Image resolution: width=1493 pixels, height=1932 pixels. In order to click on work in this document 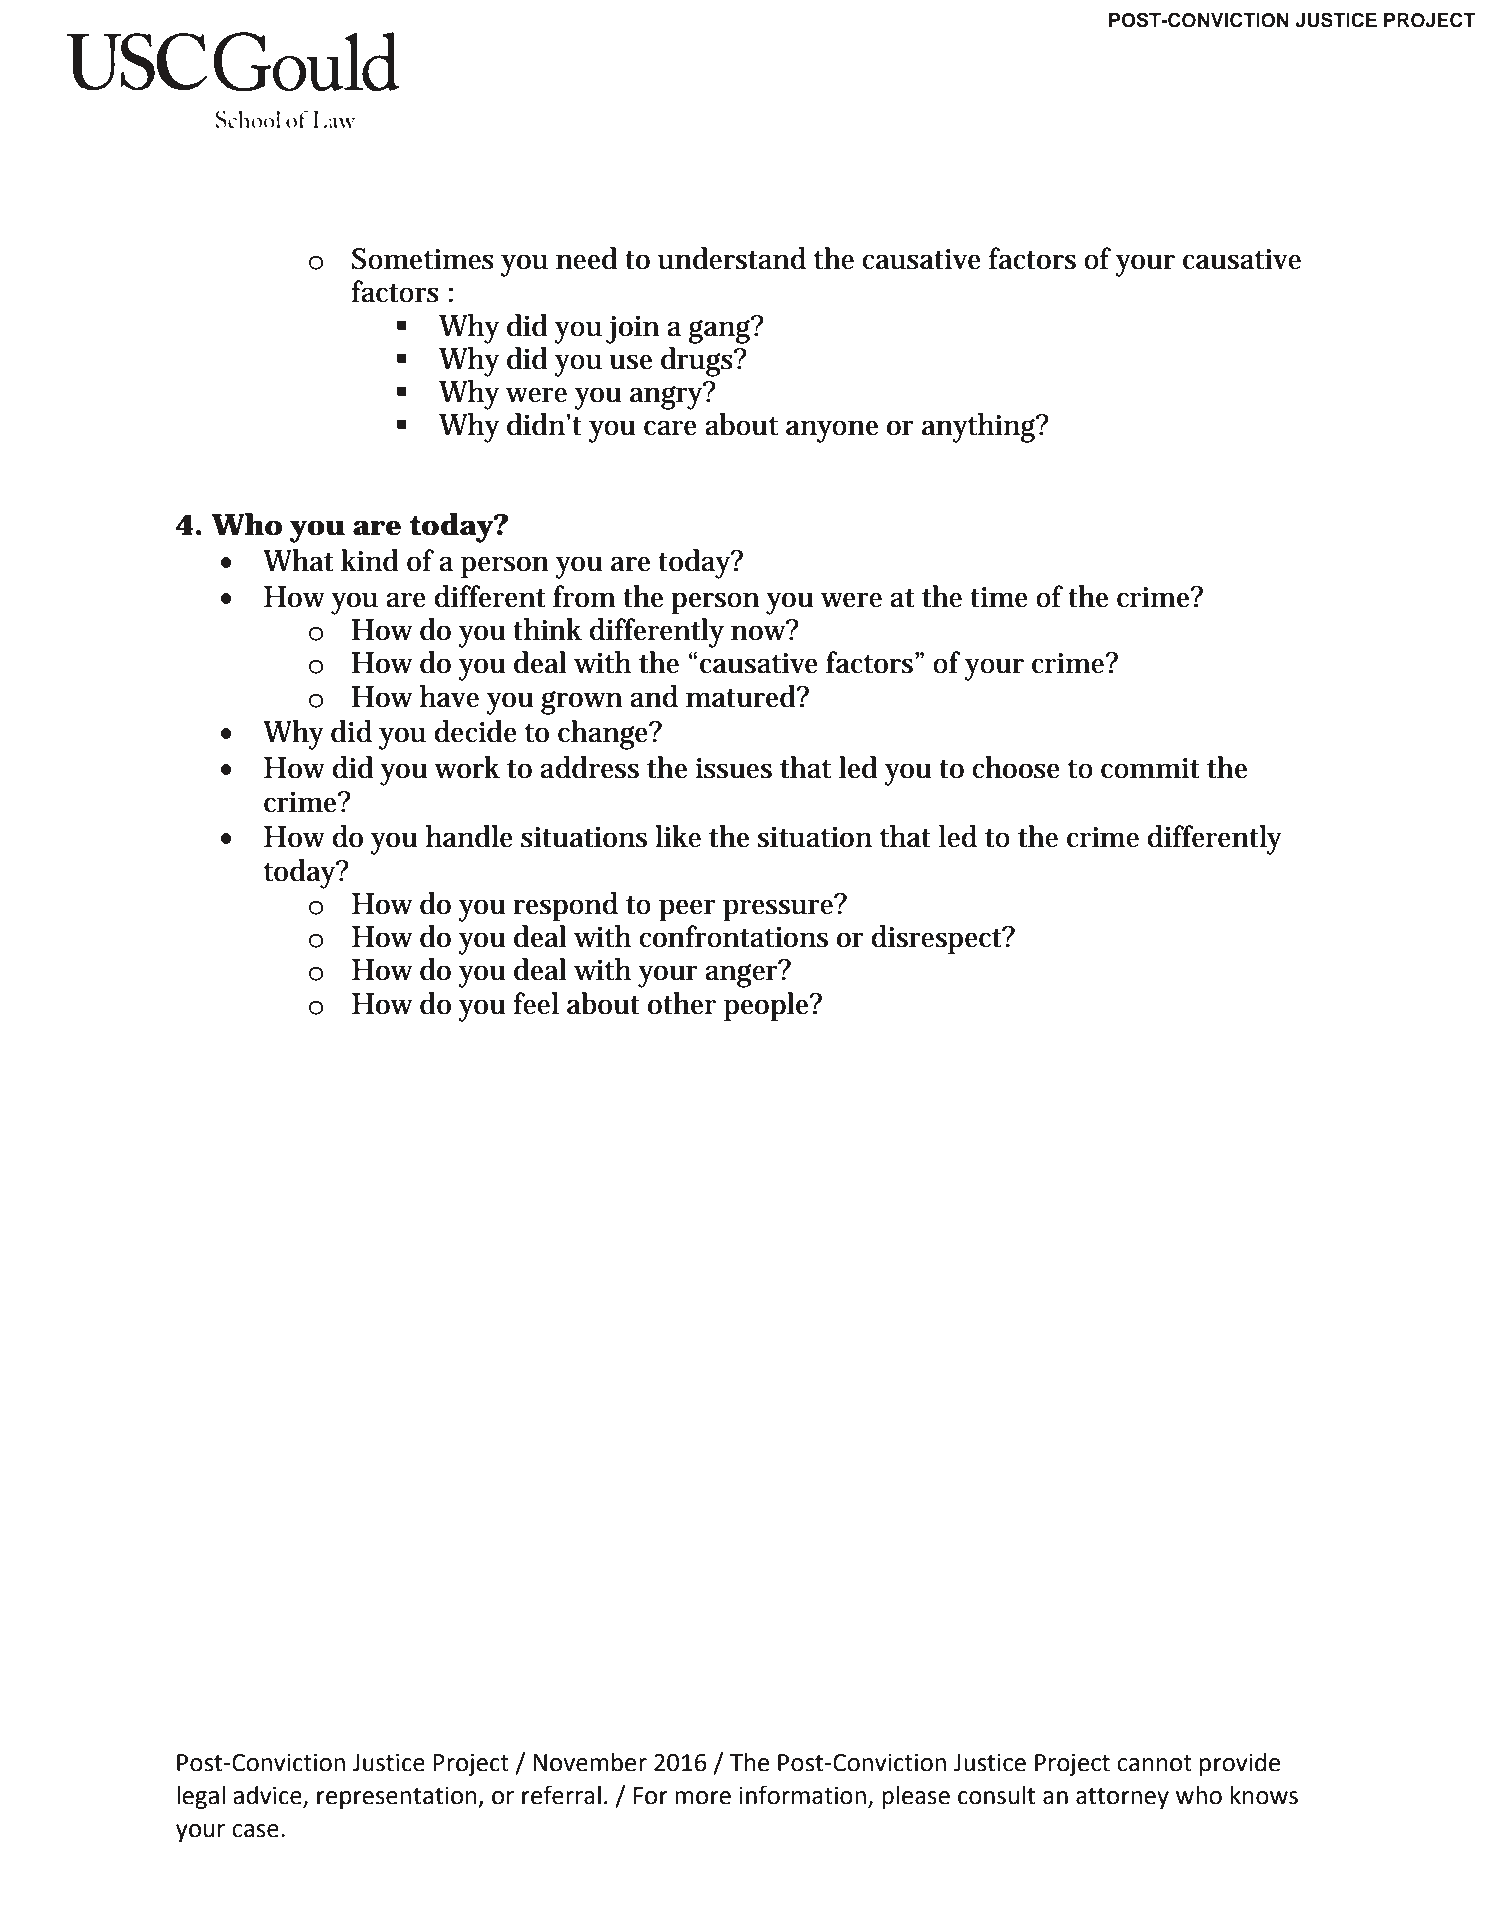, I will do `click(467, 767)`.
